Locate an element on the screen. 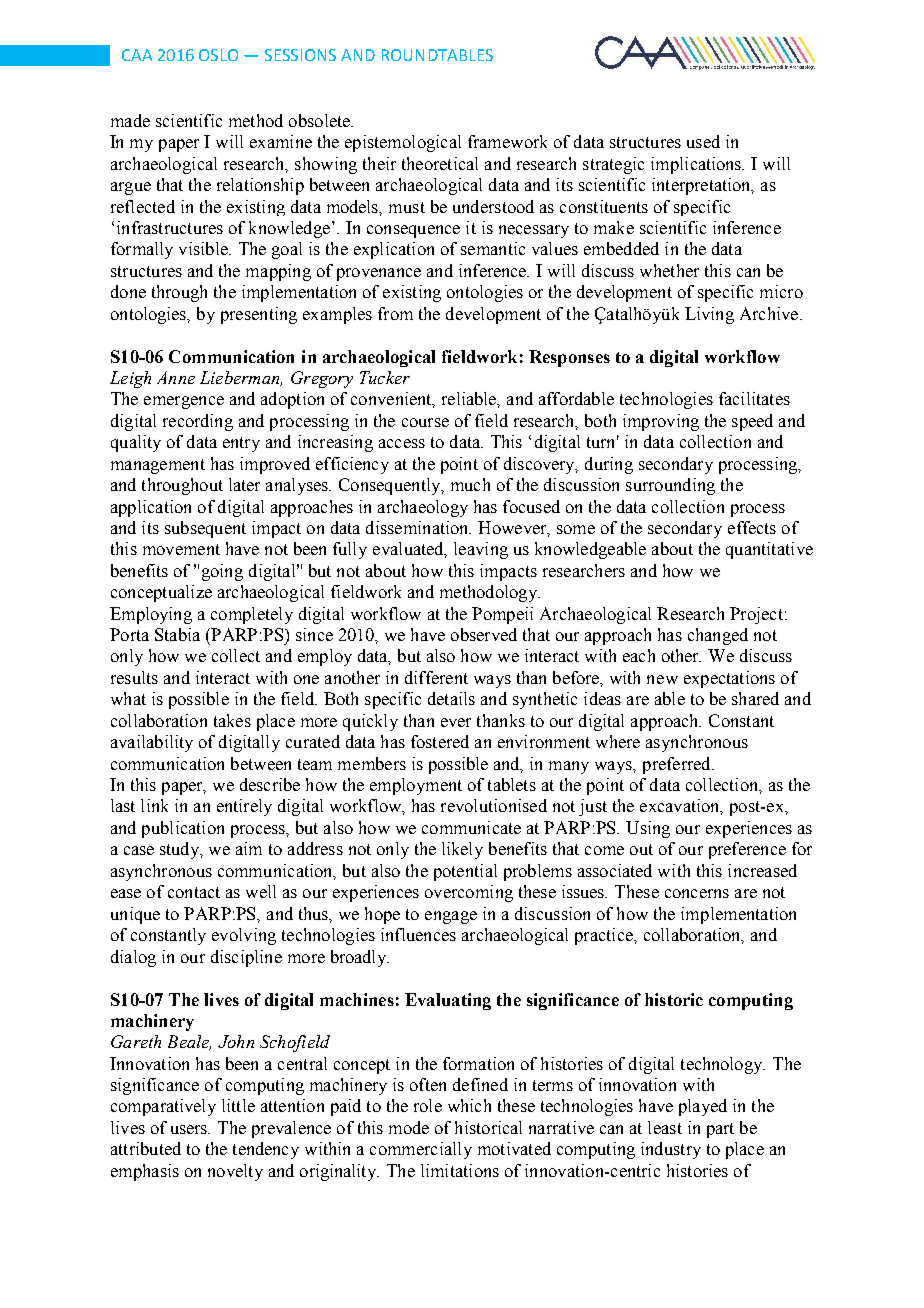 The width and height of the screenshot is (924, 1308). implications is located at coordinates (697, 165).
